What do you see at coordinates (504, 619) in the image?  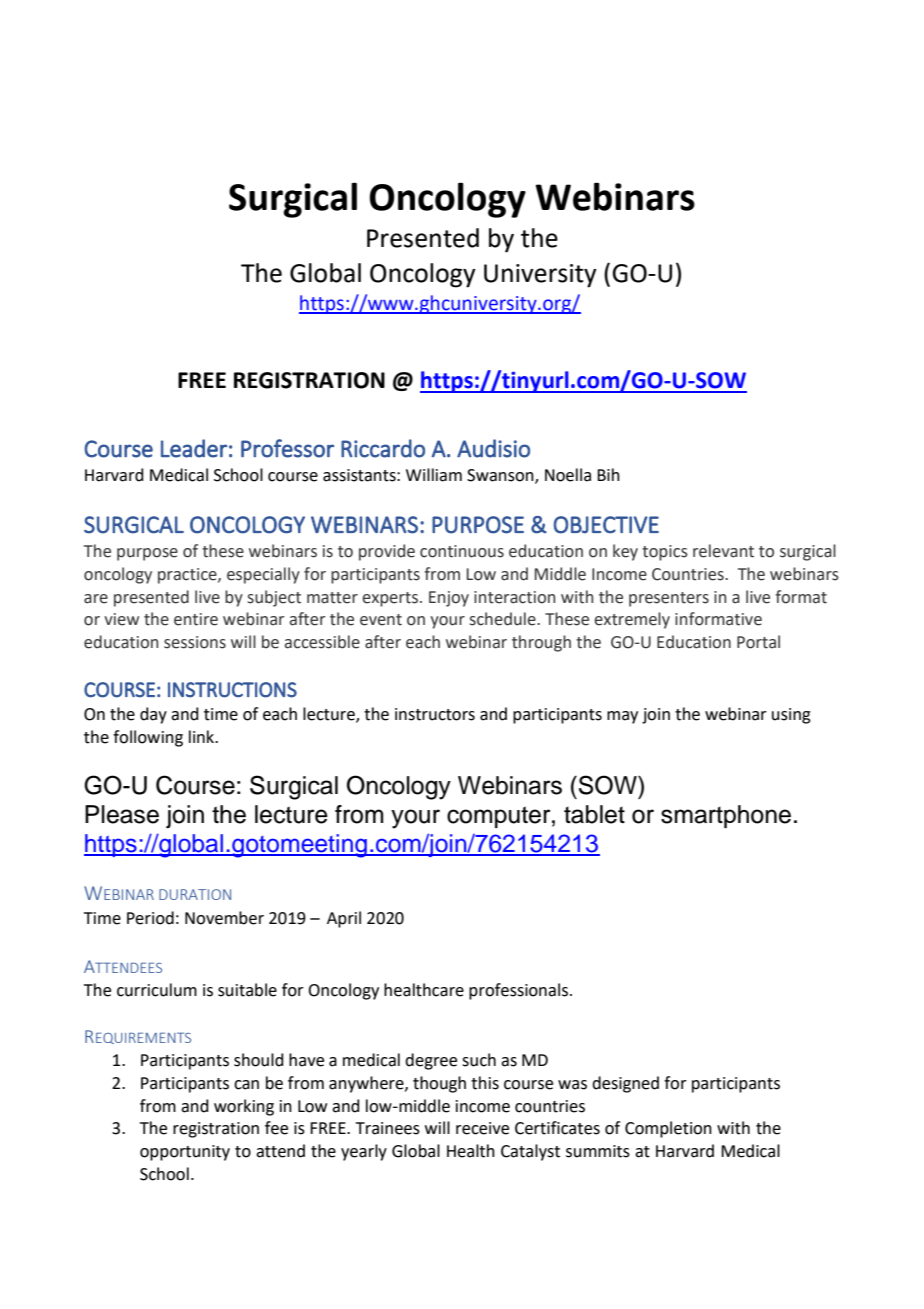 I see `schedule` at bounding box center [504, 619].
